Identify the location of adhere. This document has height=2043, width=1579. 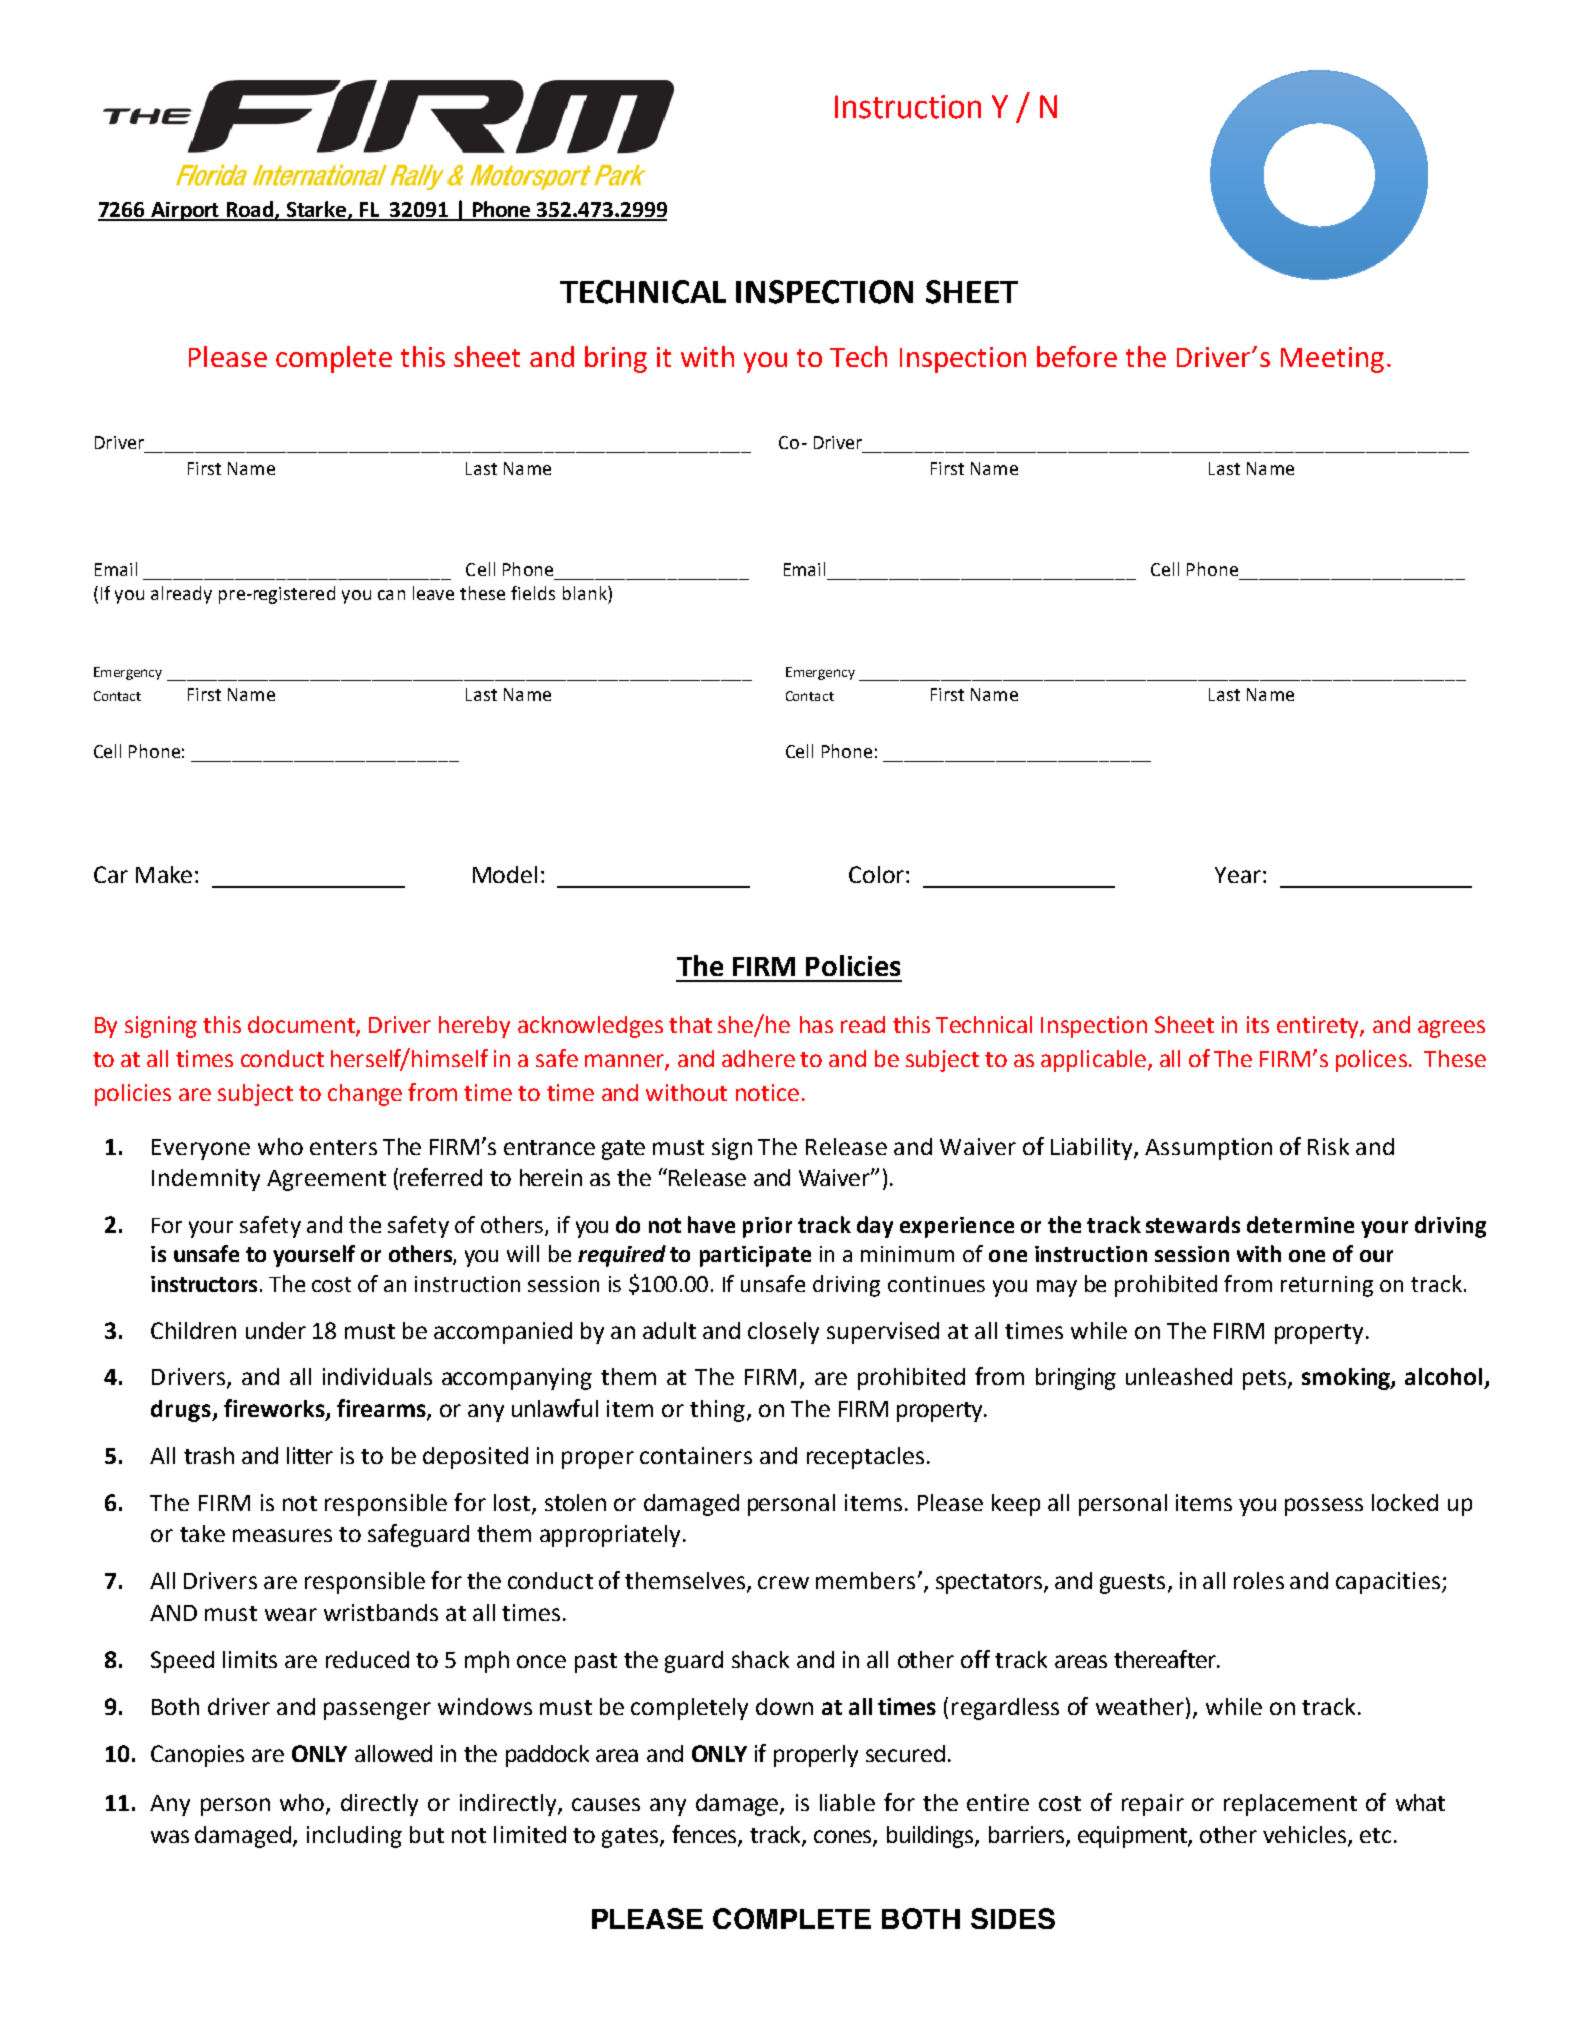
(758, 1058).
